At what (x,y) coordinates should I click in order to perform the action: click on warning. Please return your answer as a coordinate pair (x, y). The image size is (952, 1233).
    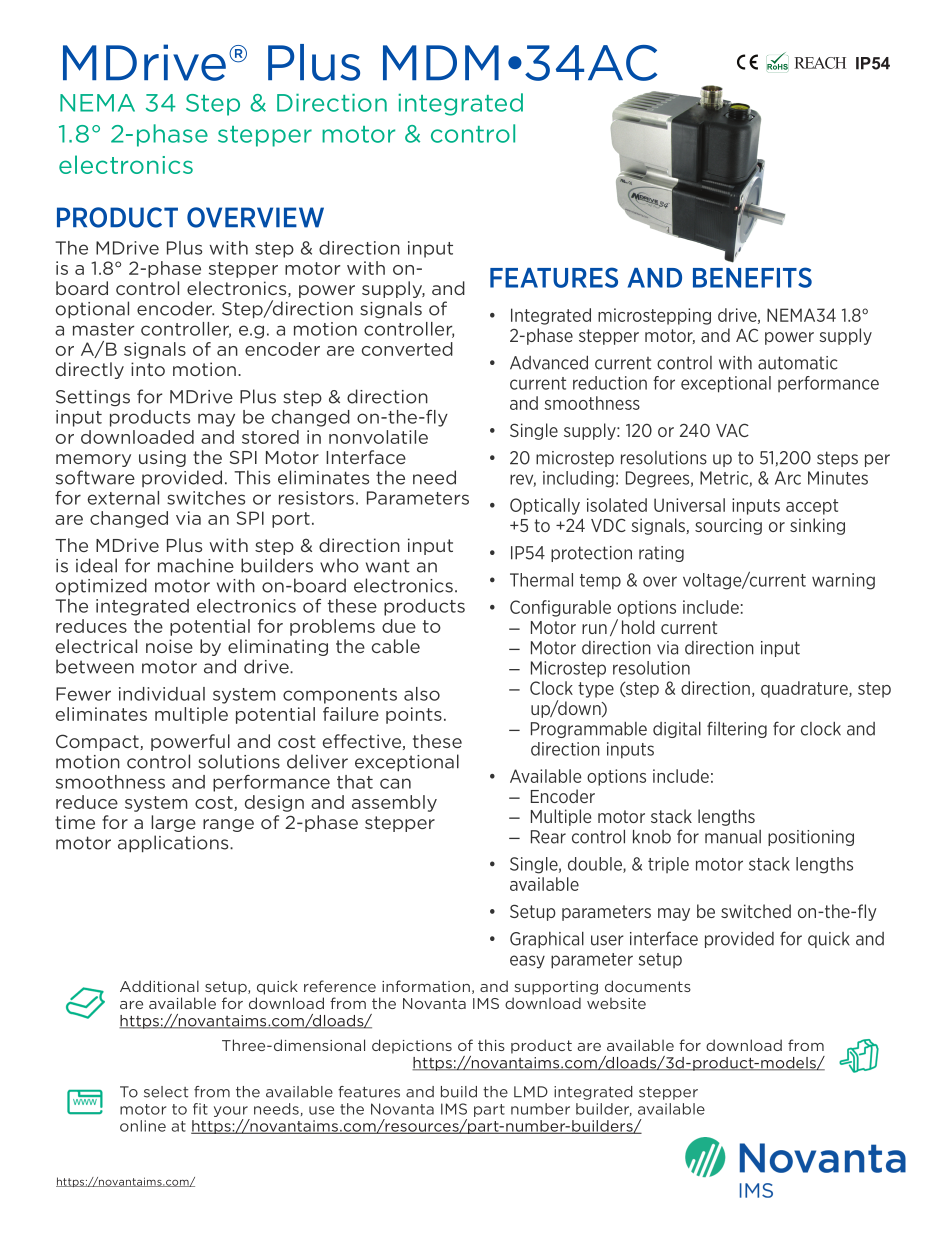
    Looking at the image, I should click on (843, 581).
